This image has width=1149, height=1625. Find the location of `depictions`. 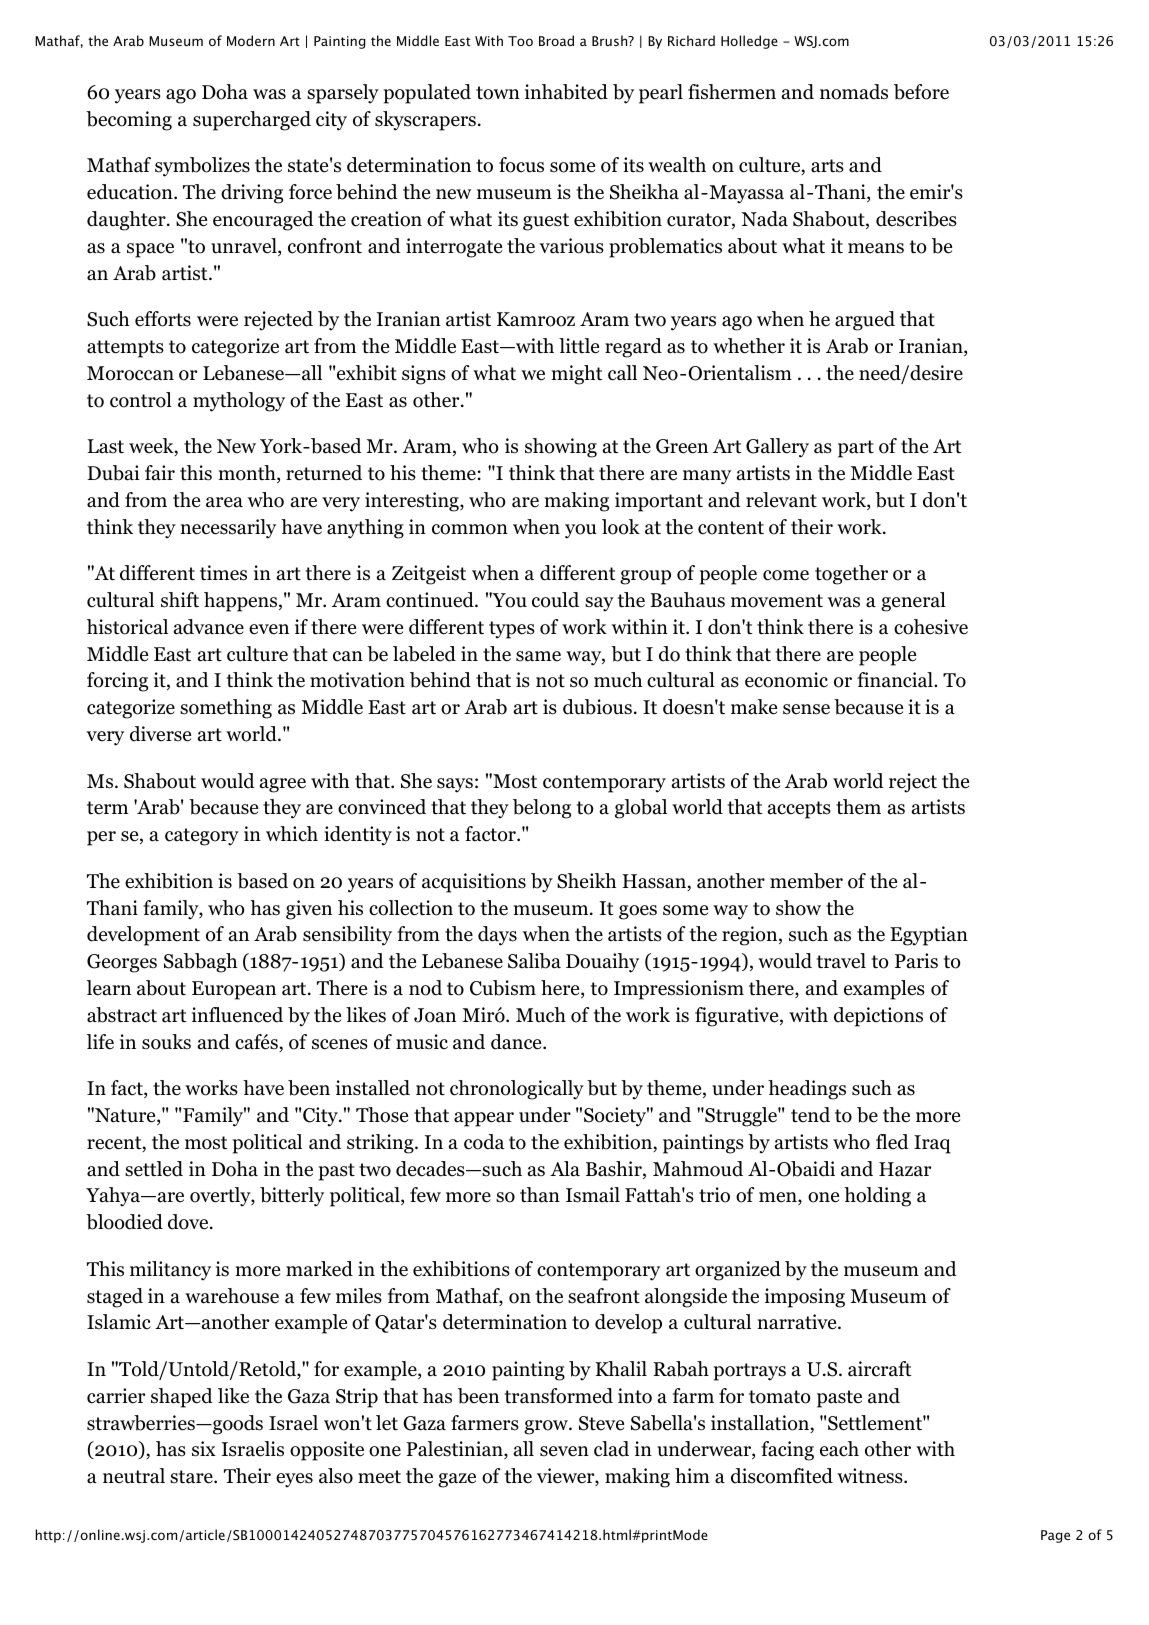

depictions is located at coordinates (878, 1017).
